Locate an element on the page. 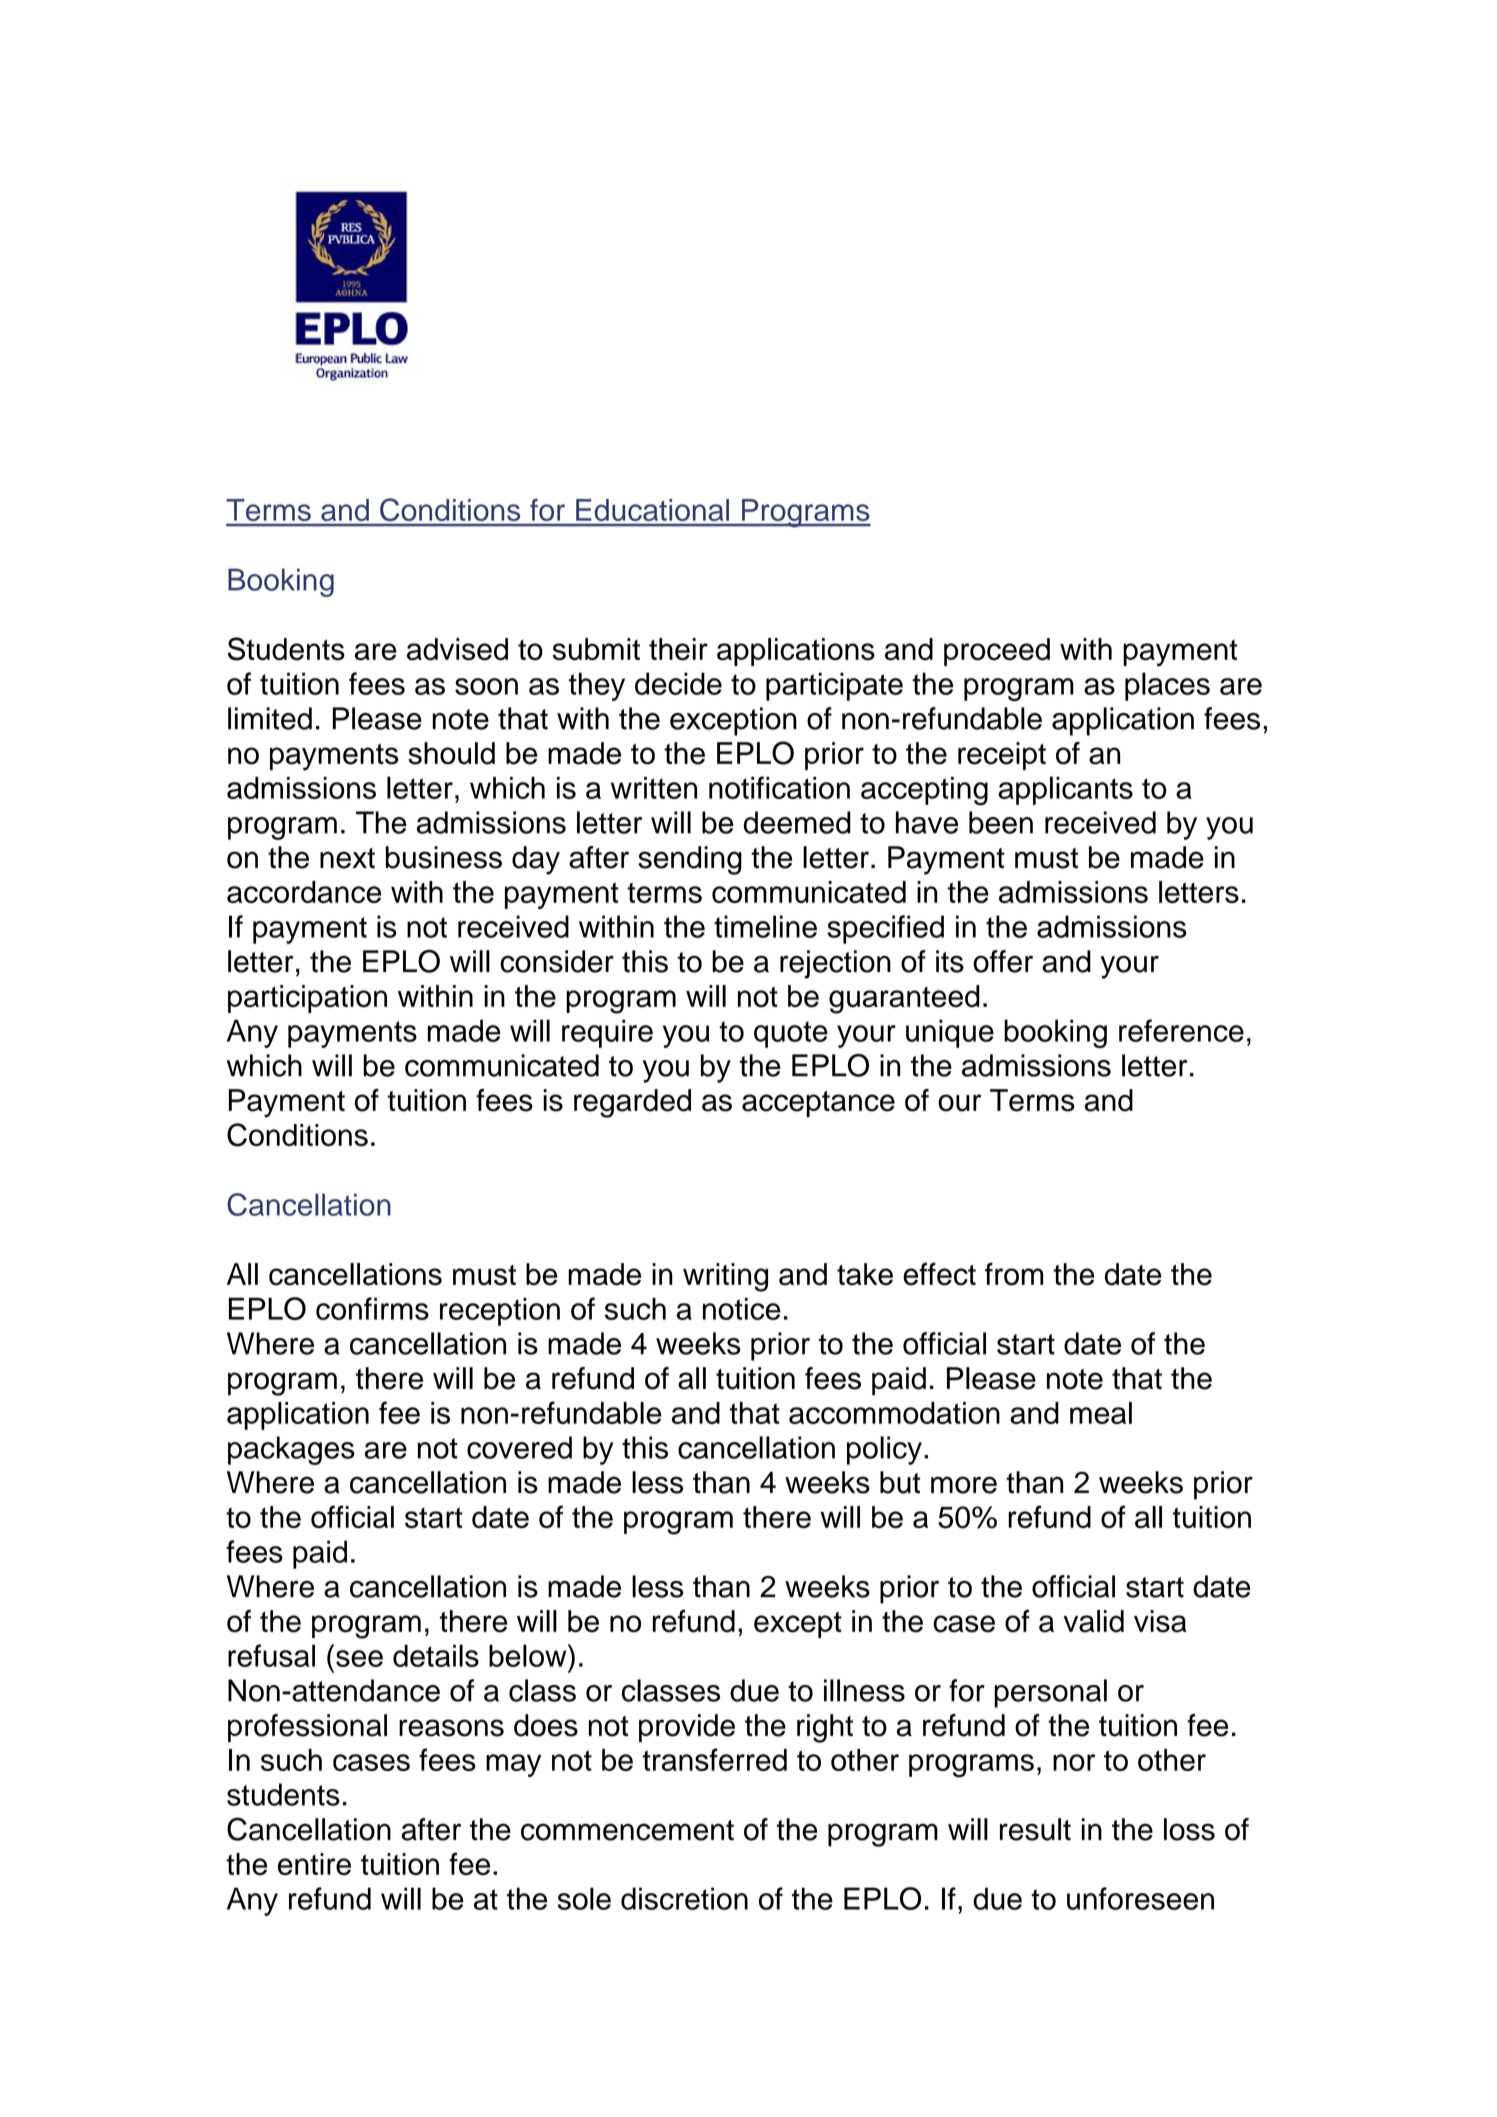  offer is located at coordinates (1003, 961).
